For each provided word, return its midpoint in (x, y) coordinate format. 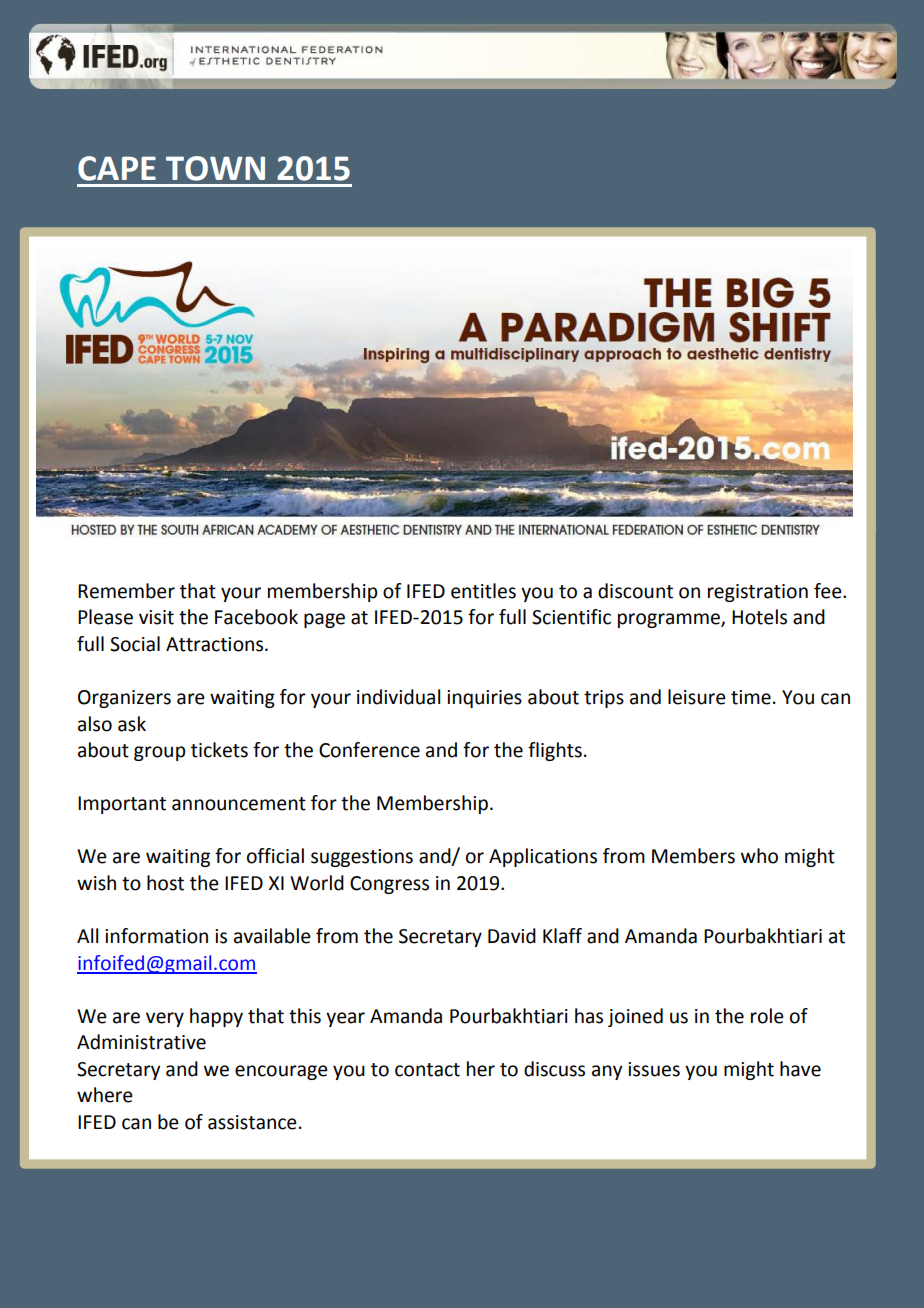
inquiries (484, 699)
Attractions (216, 644)
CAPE (117, 168)
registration (758, 593)
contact (427, 1070)
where (105, 1095)
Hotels (759, 617)
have (800, 1069)
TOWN (215, 168)
